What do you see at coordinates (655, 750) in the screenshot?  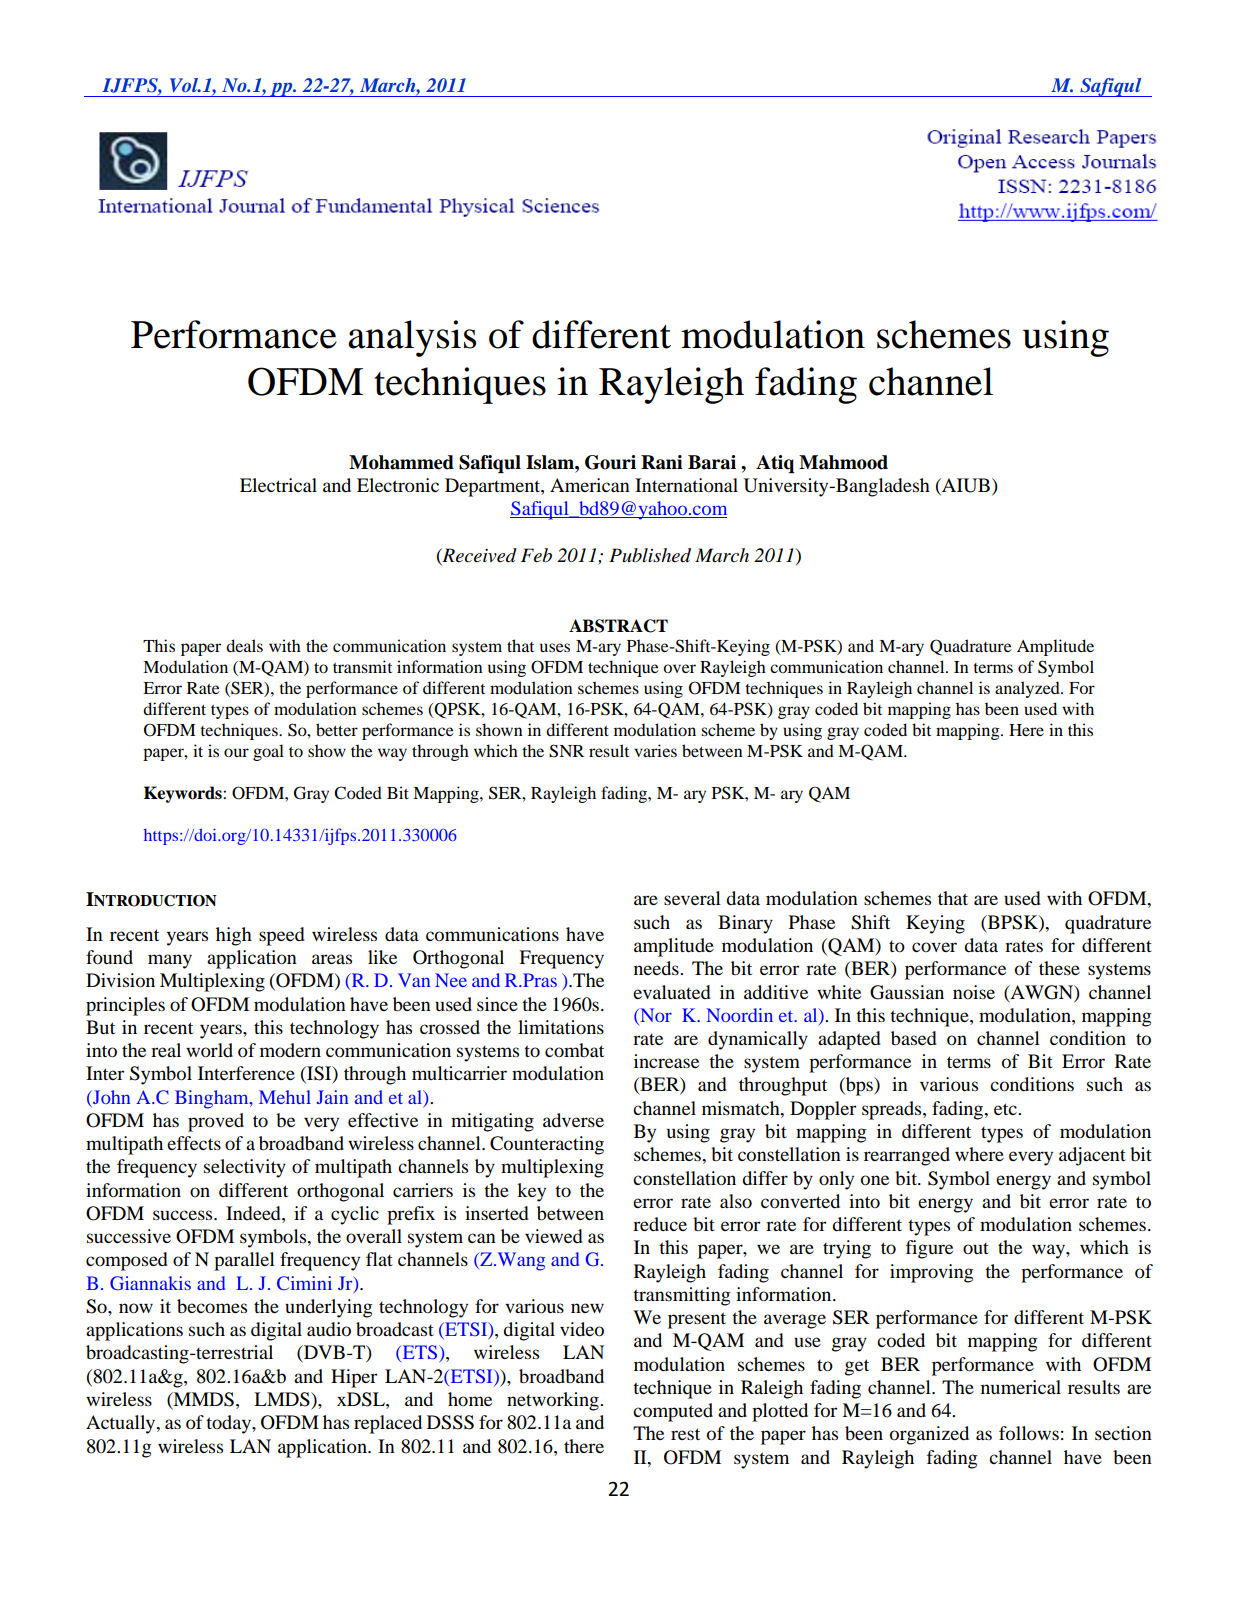 I see `varies` at bounding box center [655, 750].
